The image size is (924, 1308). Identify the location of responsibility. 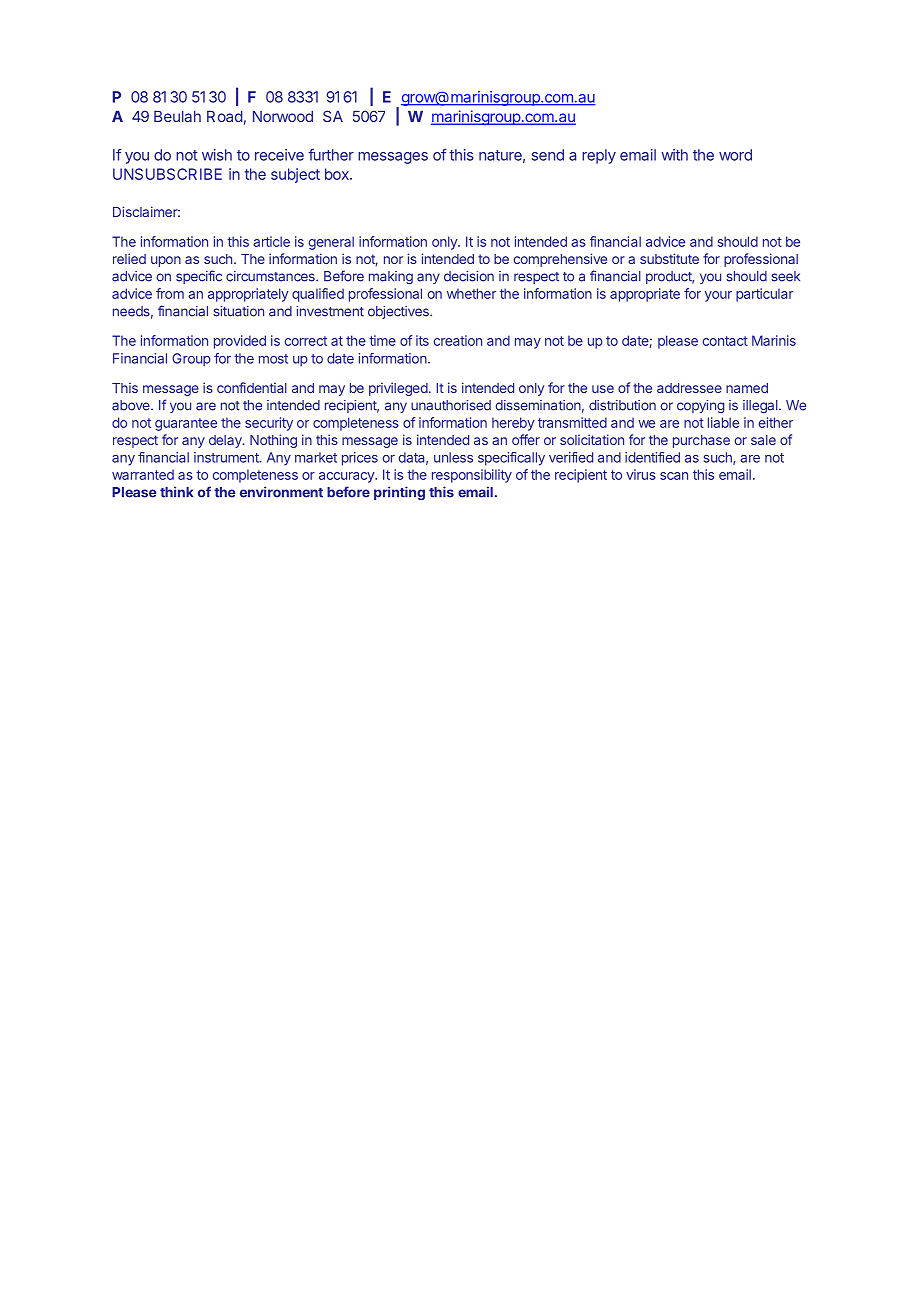
(472, 476).
